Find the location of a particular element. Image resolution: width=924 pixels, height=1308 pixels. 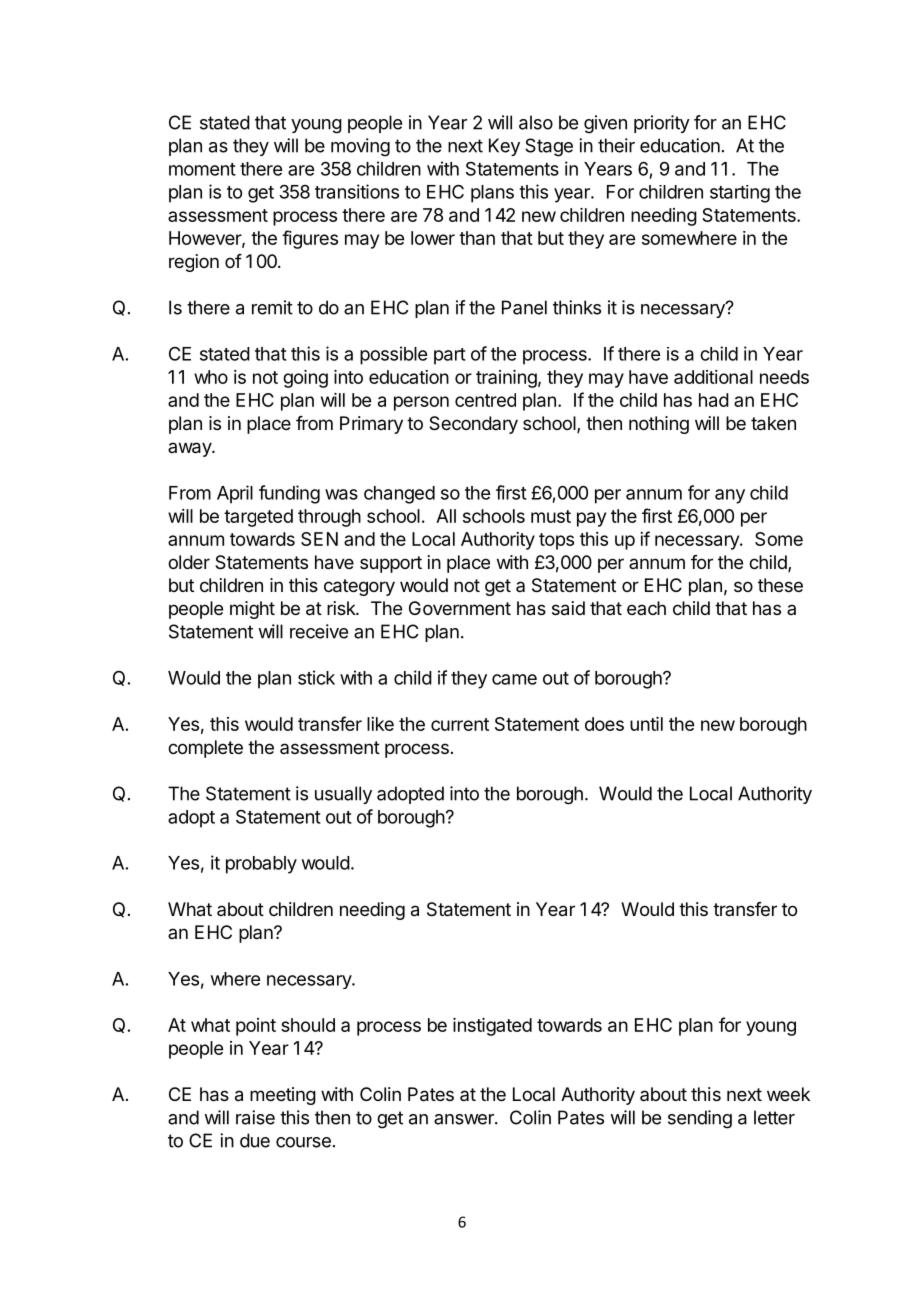

answer is located at coordinates (465, 1119).
